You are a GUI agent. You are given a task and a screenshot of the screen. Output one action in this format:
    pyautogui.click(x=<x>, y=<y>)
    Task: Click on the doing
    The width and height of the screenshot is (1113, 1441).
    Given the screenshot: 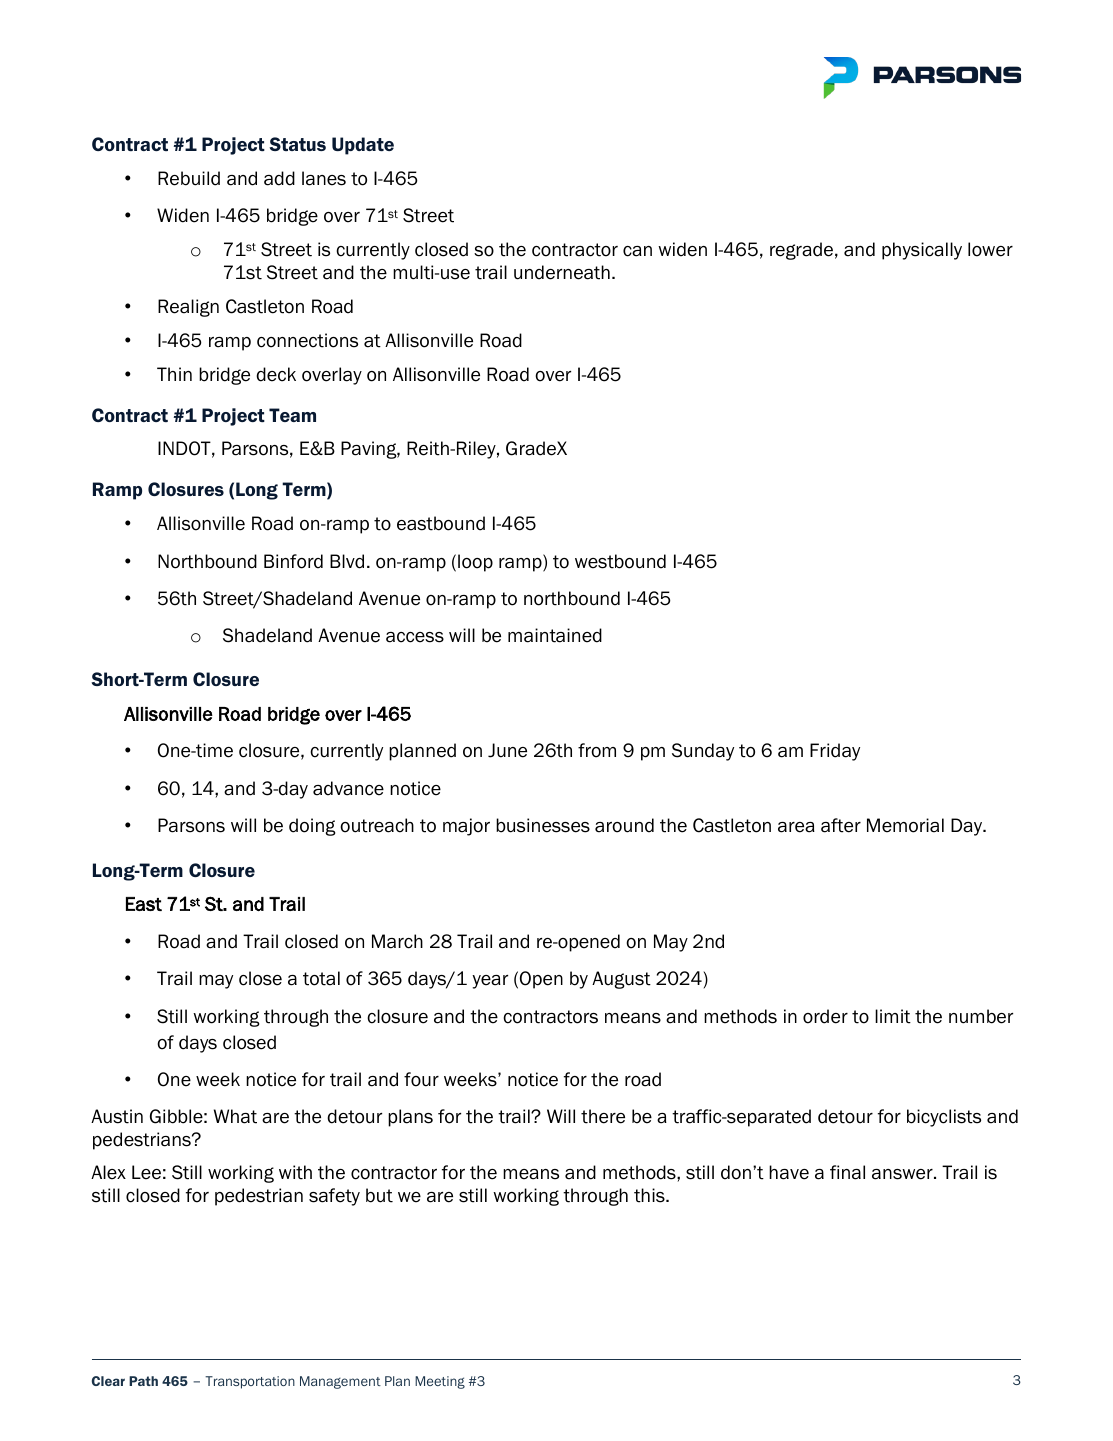 What is the action you would take?
    pyautogui.click(x=312, y=827)
